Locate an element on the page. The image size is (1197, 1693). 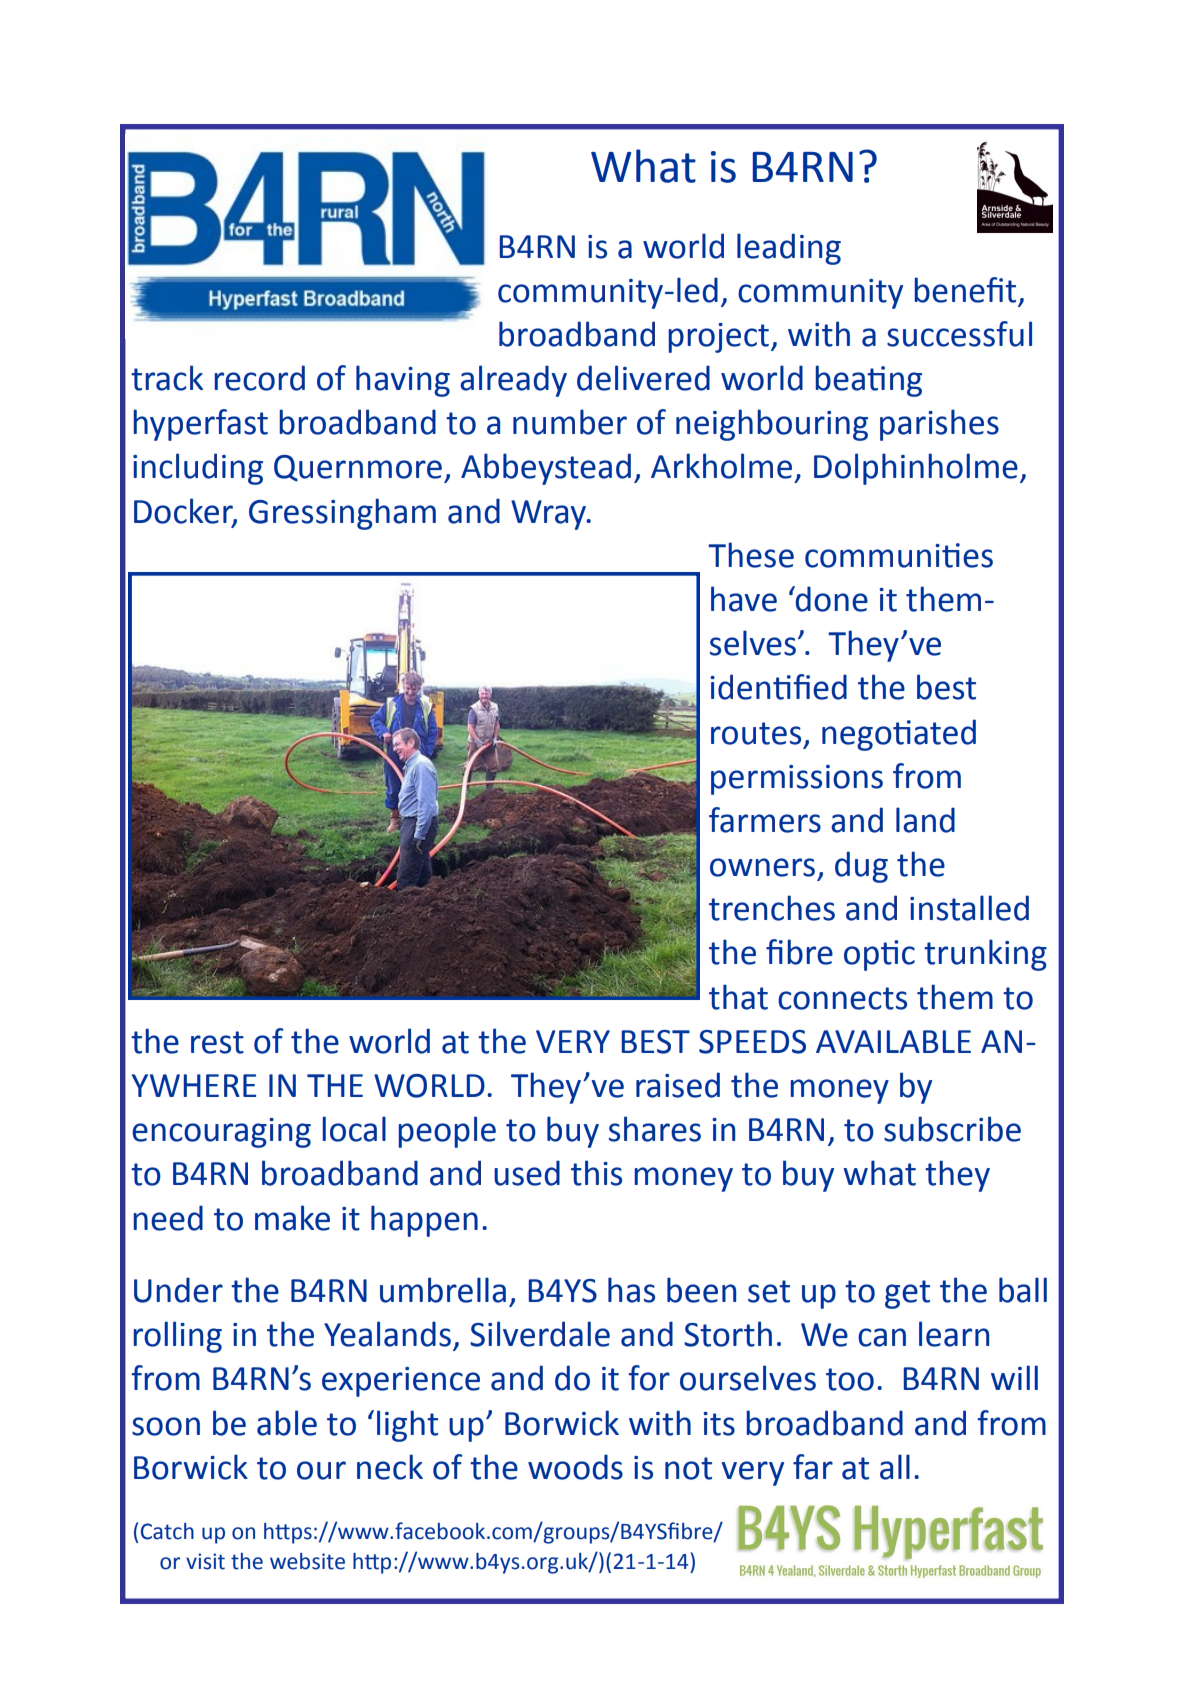
benefit is located at coordinates (965, 290).
